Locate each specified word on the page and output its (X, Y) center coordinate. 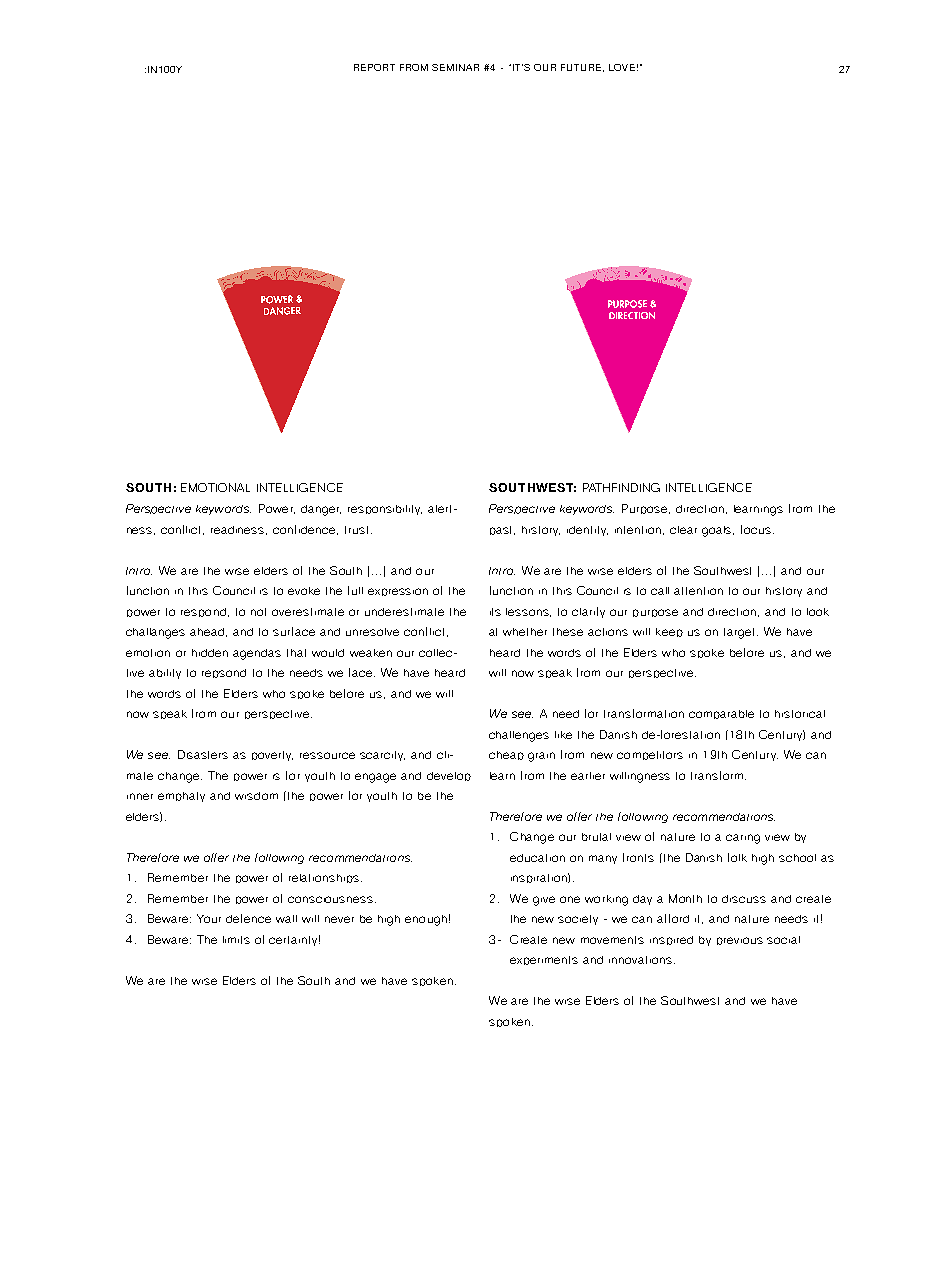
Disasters (203, 754)
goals (718, 531)
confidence (305, 530)
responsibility (385, 510)
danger (321, 510)
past (502, 530)
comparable (721, 714)
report (374, 67)
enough (426, 920)
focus (757, 529)
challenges (519, 736)
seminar (455, 67)
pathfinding (621, 487)
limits (236, 940)
